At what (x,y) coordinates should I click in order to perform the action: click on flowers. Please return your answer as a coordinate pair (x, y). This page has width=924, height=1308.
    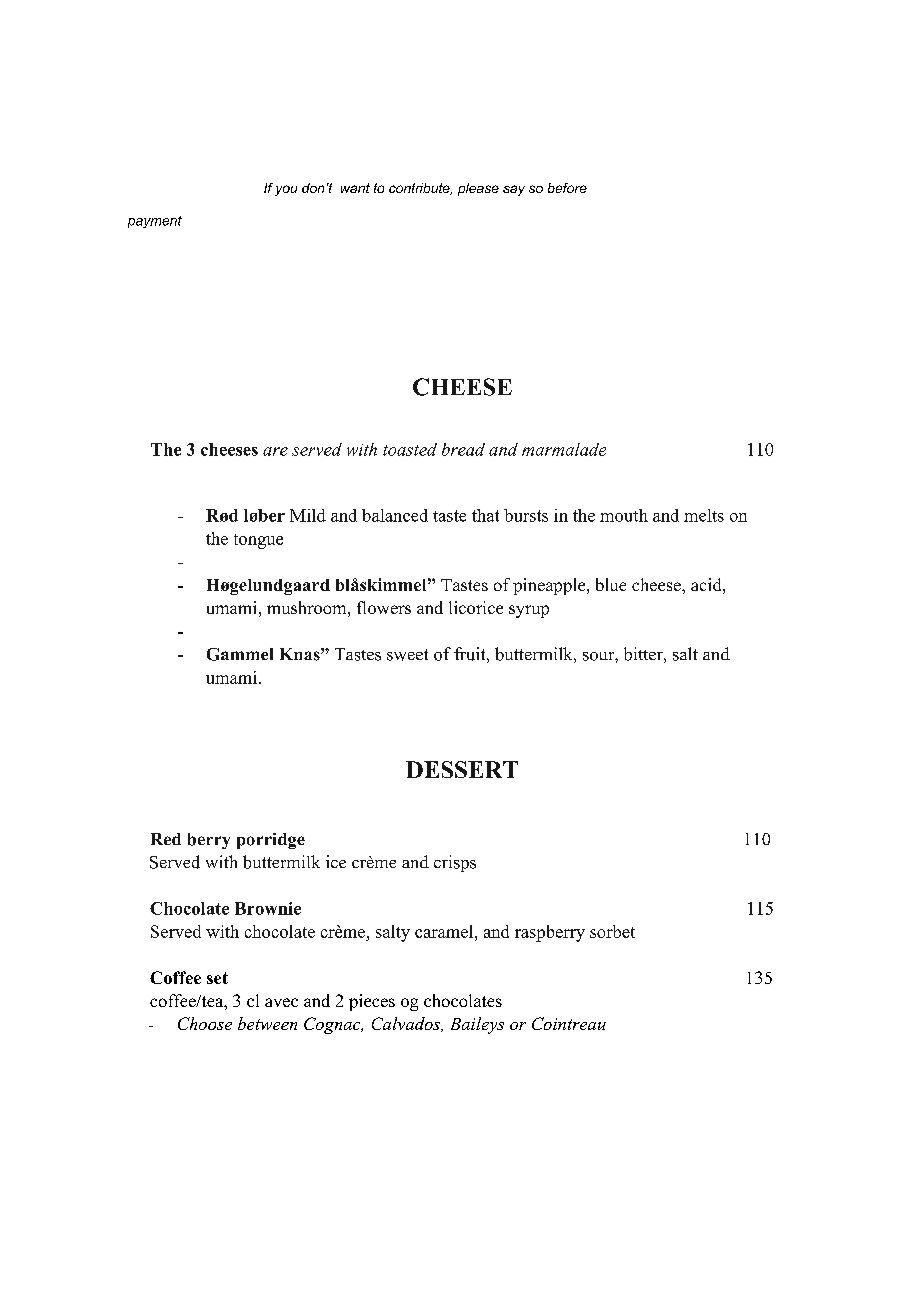
    Looking at the image, I should click on (384, 607).
